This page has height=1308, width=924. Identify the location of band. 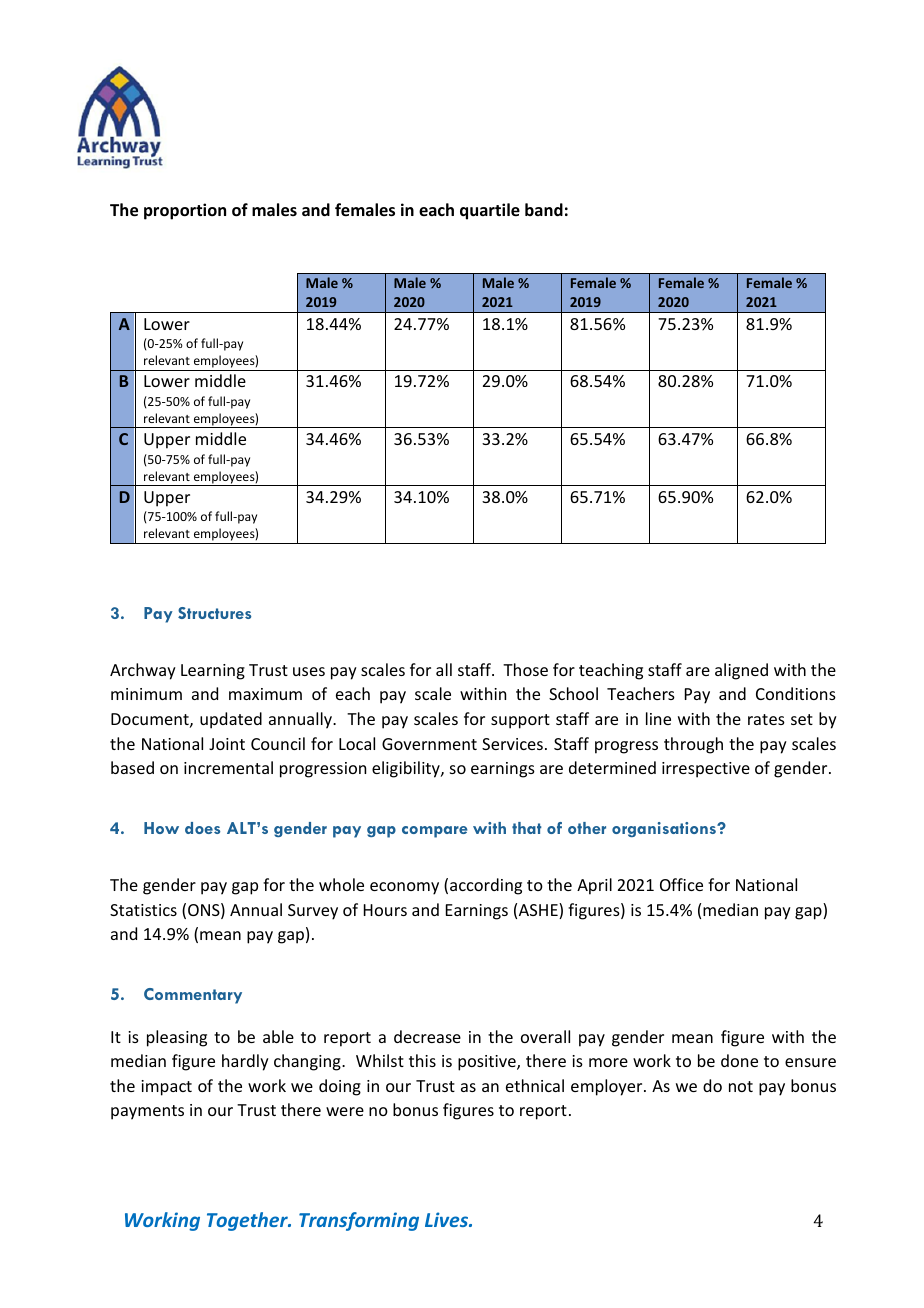
(544, 209).
